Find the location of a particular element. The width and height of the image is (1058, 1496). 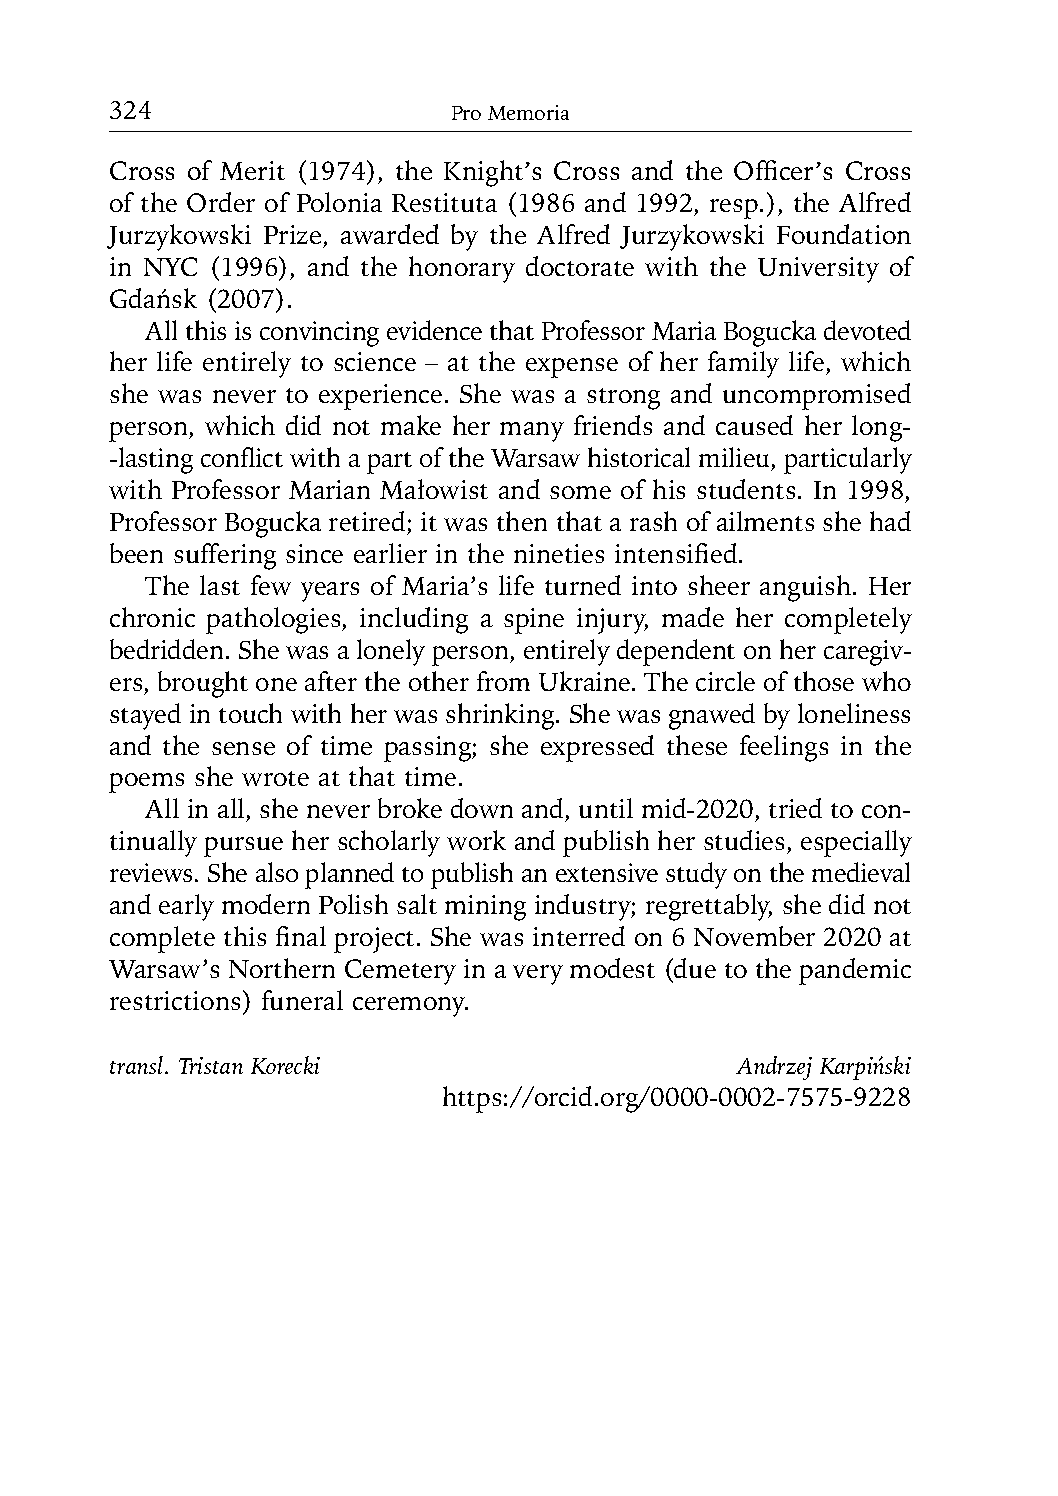

spine is located at coordinates (534, 621).
